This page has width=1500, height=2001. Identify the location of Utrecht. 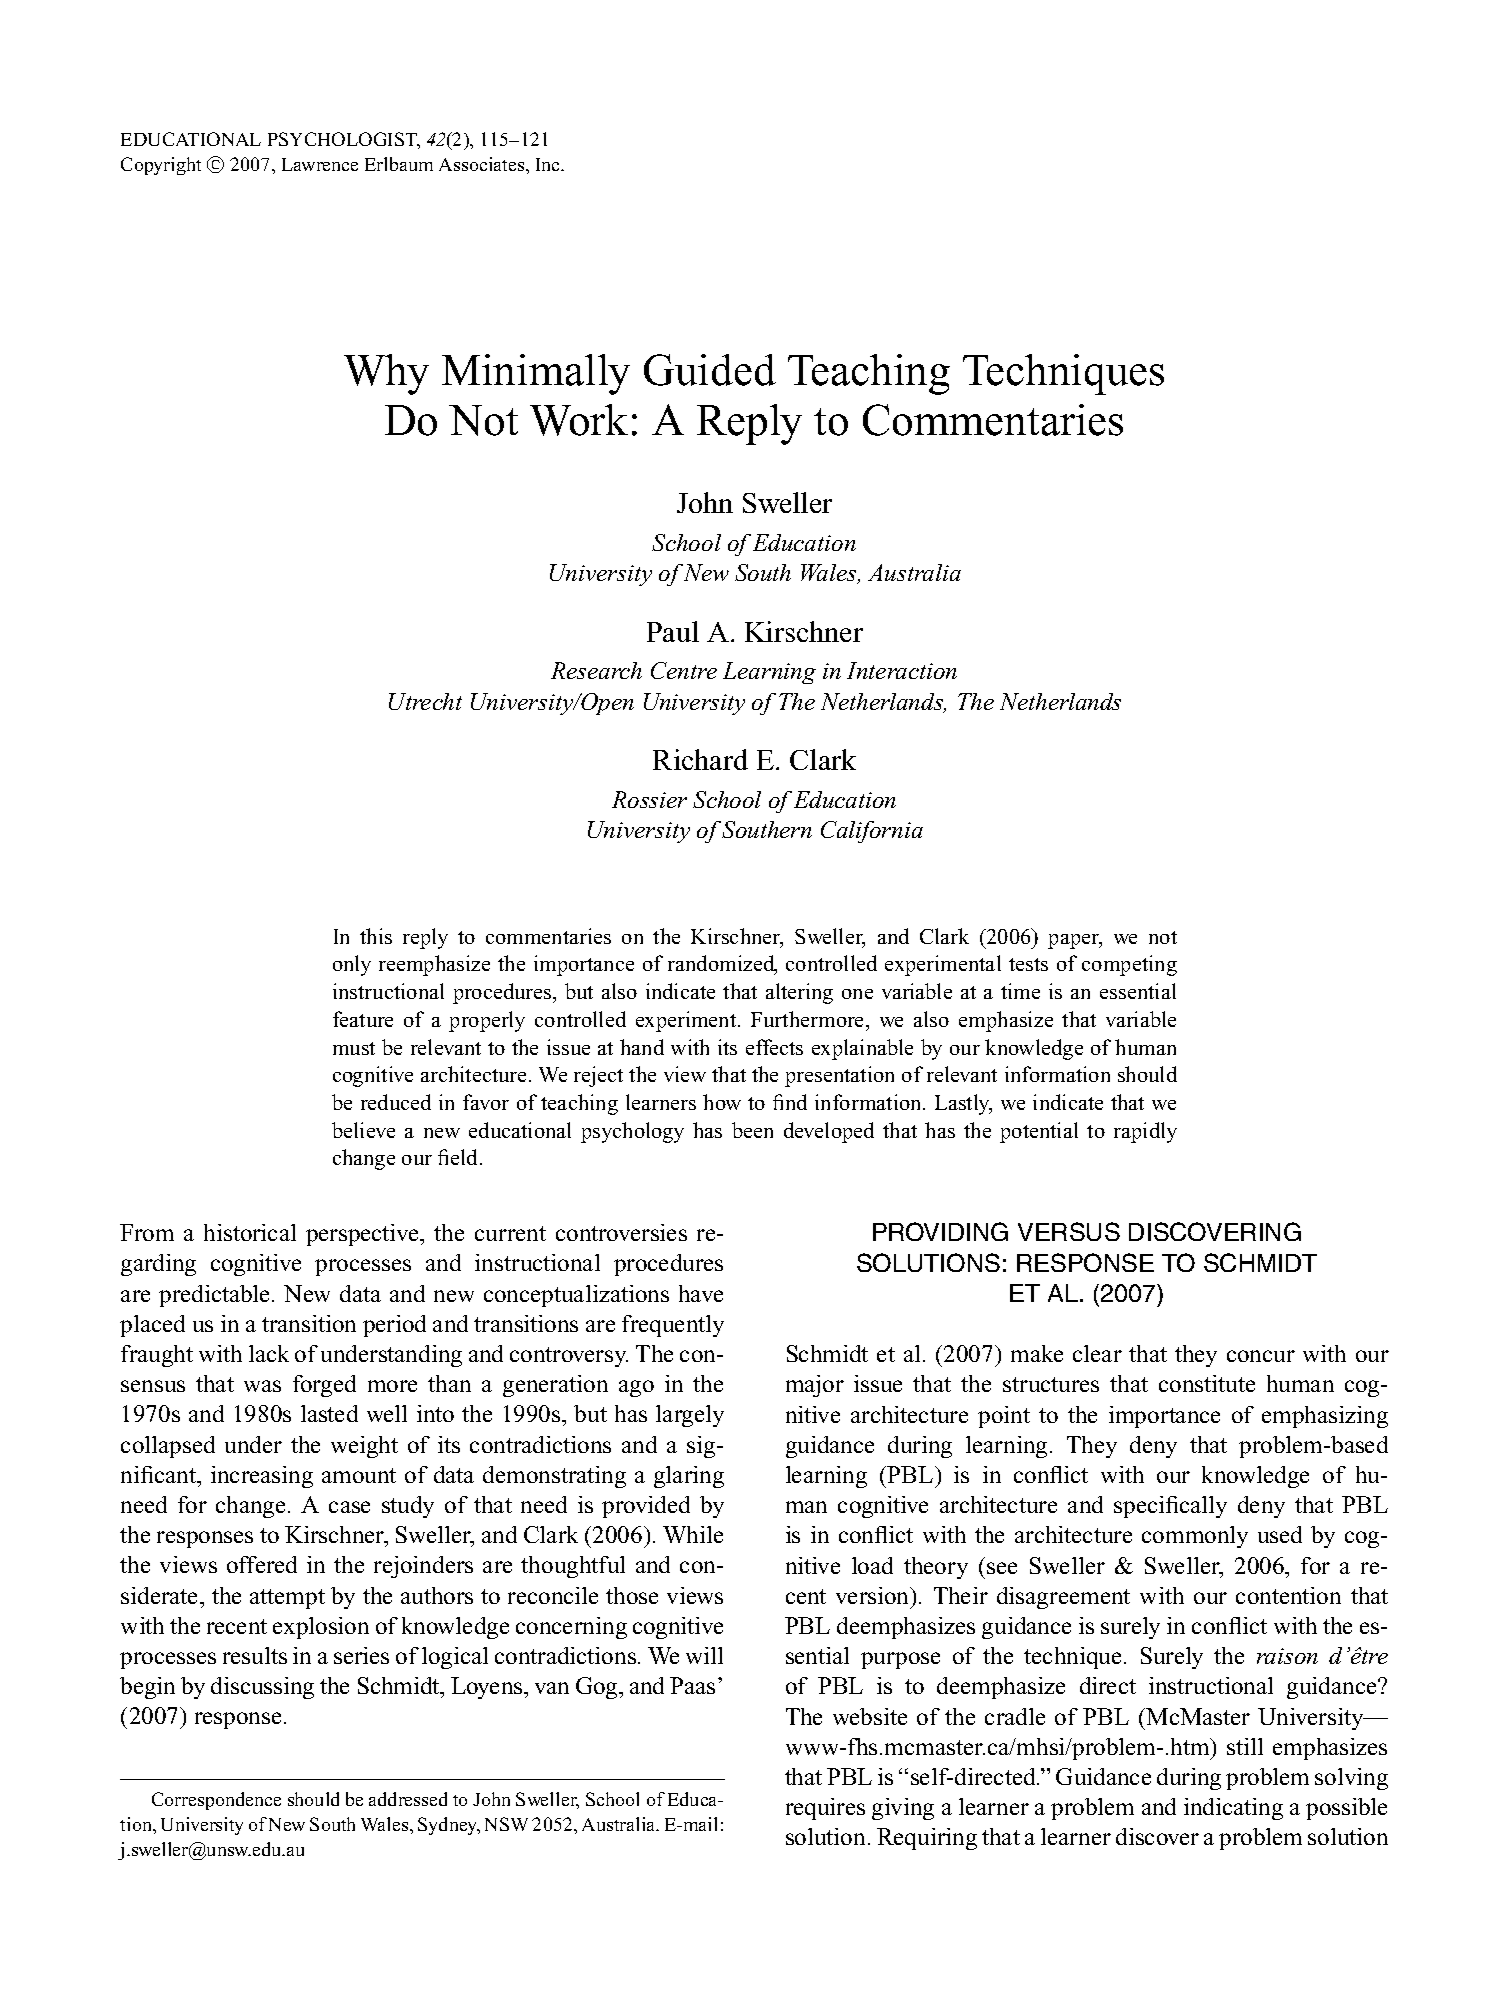
(425, 701).
